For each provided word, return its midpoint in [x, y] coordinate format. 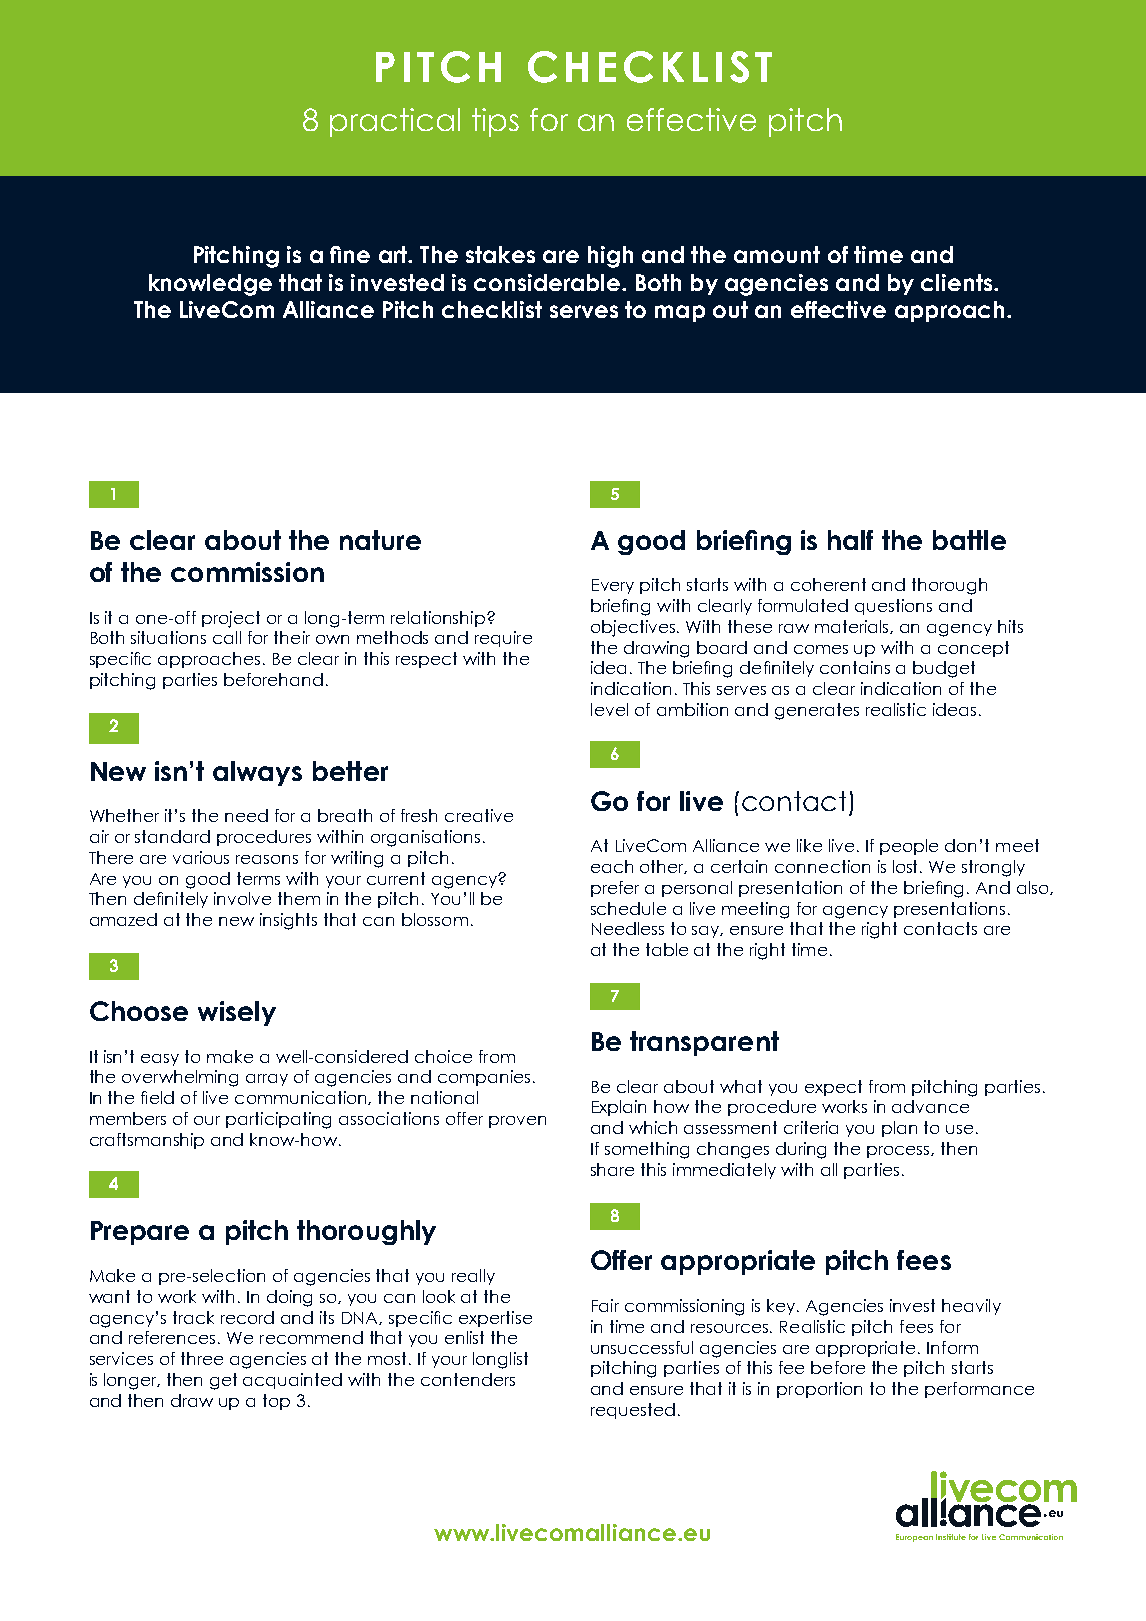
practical [395, 122]
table [667, 949]
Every [613, 586]
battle [969, 540]
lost [907, 866]
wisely [237, 1013]
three [202, 1358]
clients [958, 282]
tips [495, 122]
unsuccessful [642, 1347]
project [231, 619]
